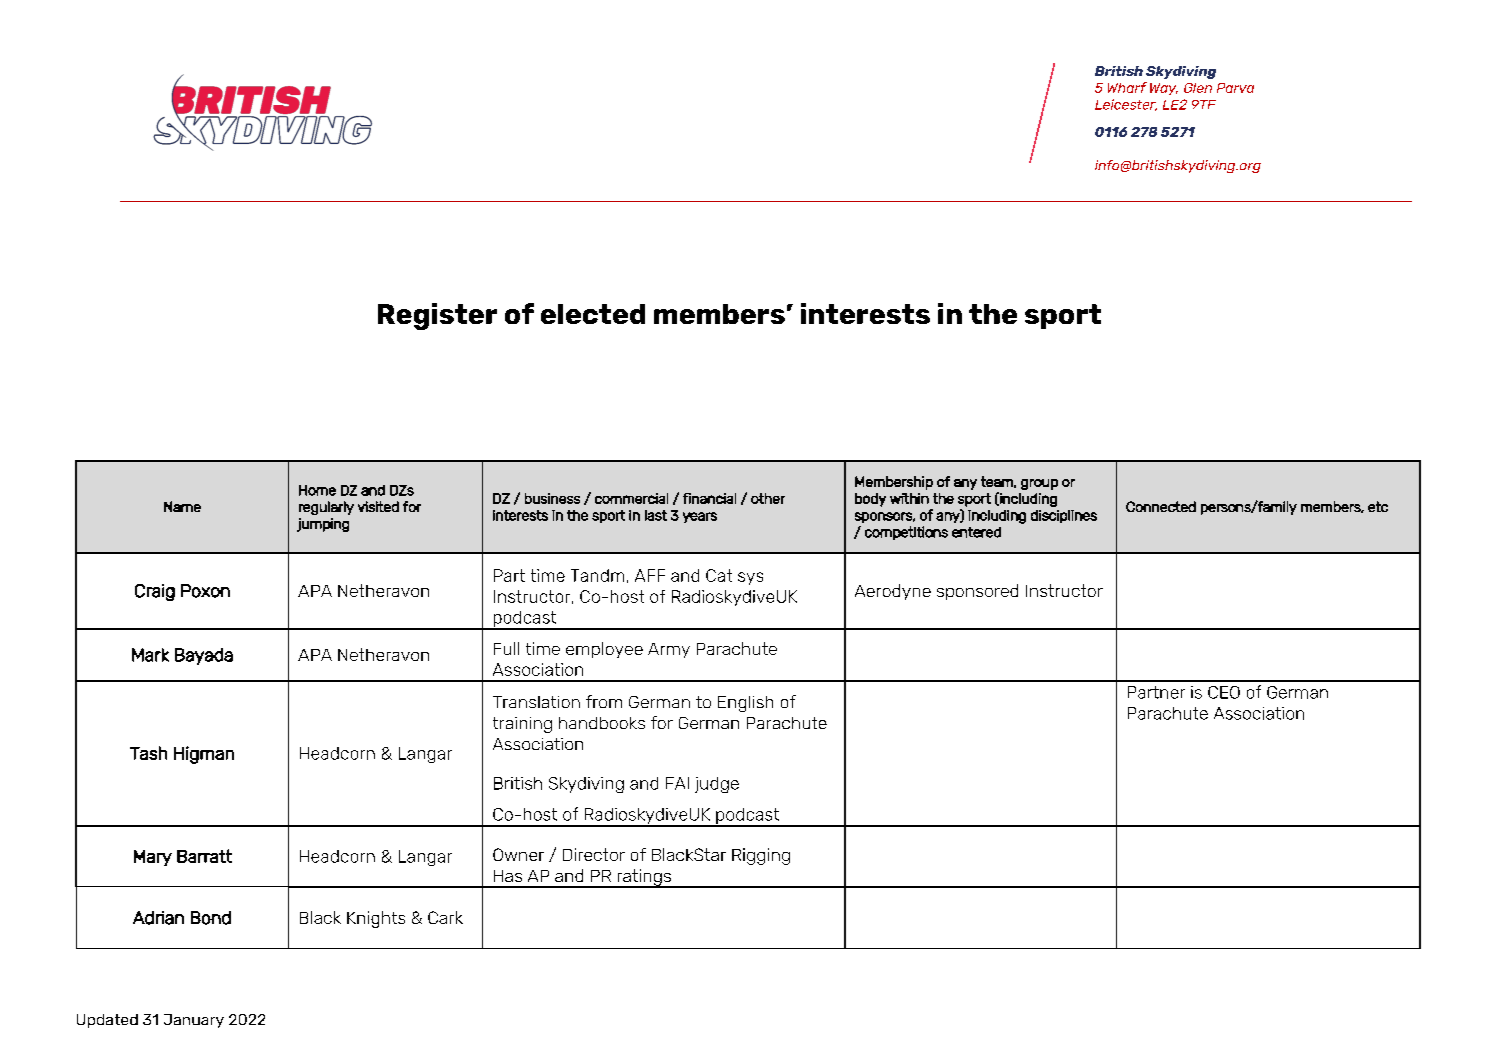 The height and width of the image is (1053, 1490). I want to click on group, so click(1039, 484).
